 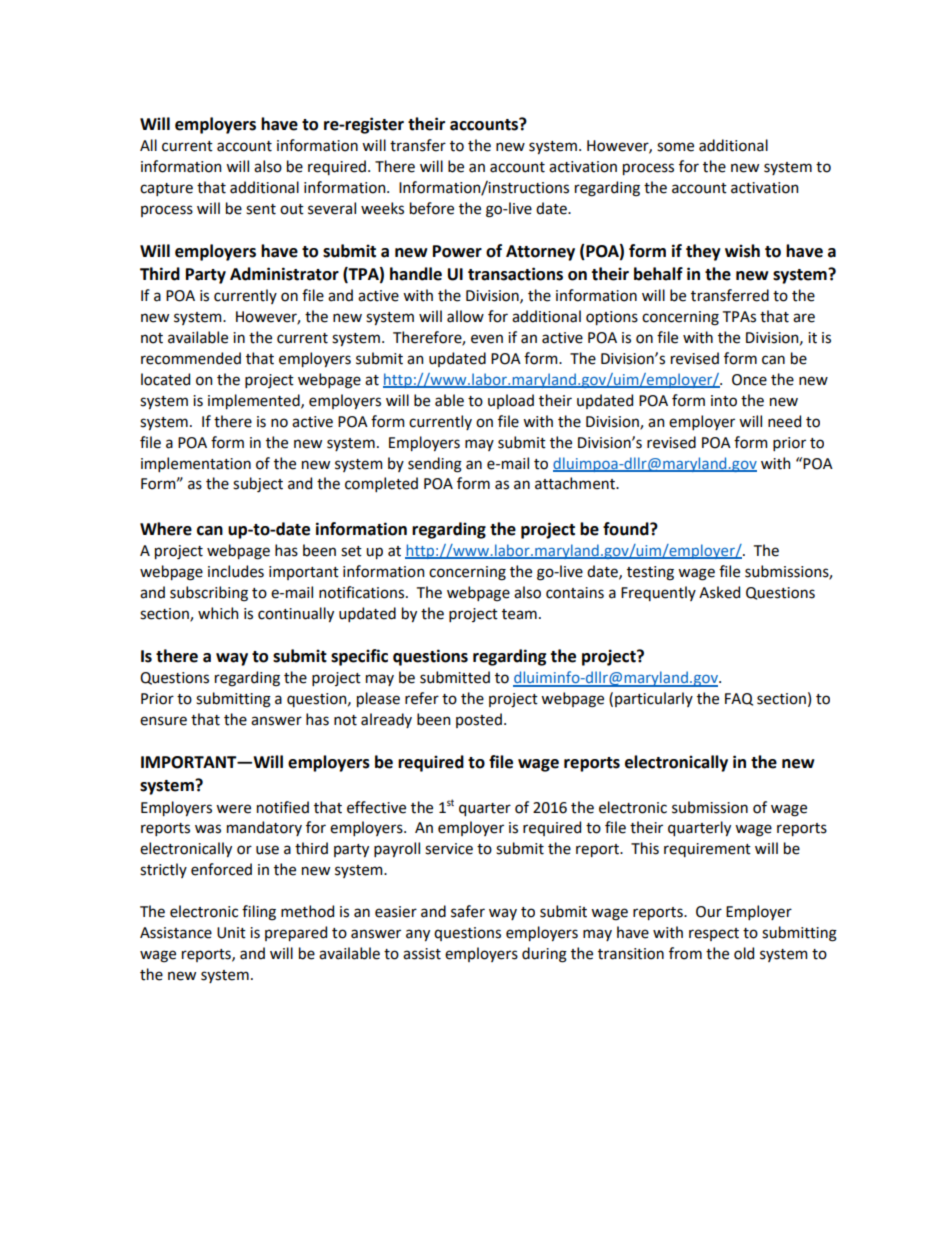 I want to click on subject, so click(x=258, y=484).
